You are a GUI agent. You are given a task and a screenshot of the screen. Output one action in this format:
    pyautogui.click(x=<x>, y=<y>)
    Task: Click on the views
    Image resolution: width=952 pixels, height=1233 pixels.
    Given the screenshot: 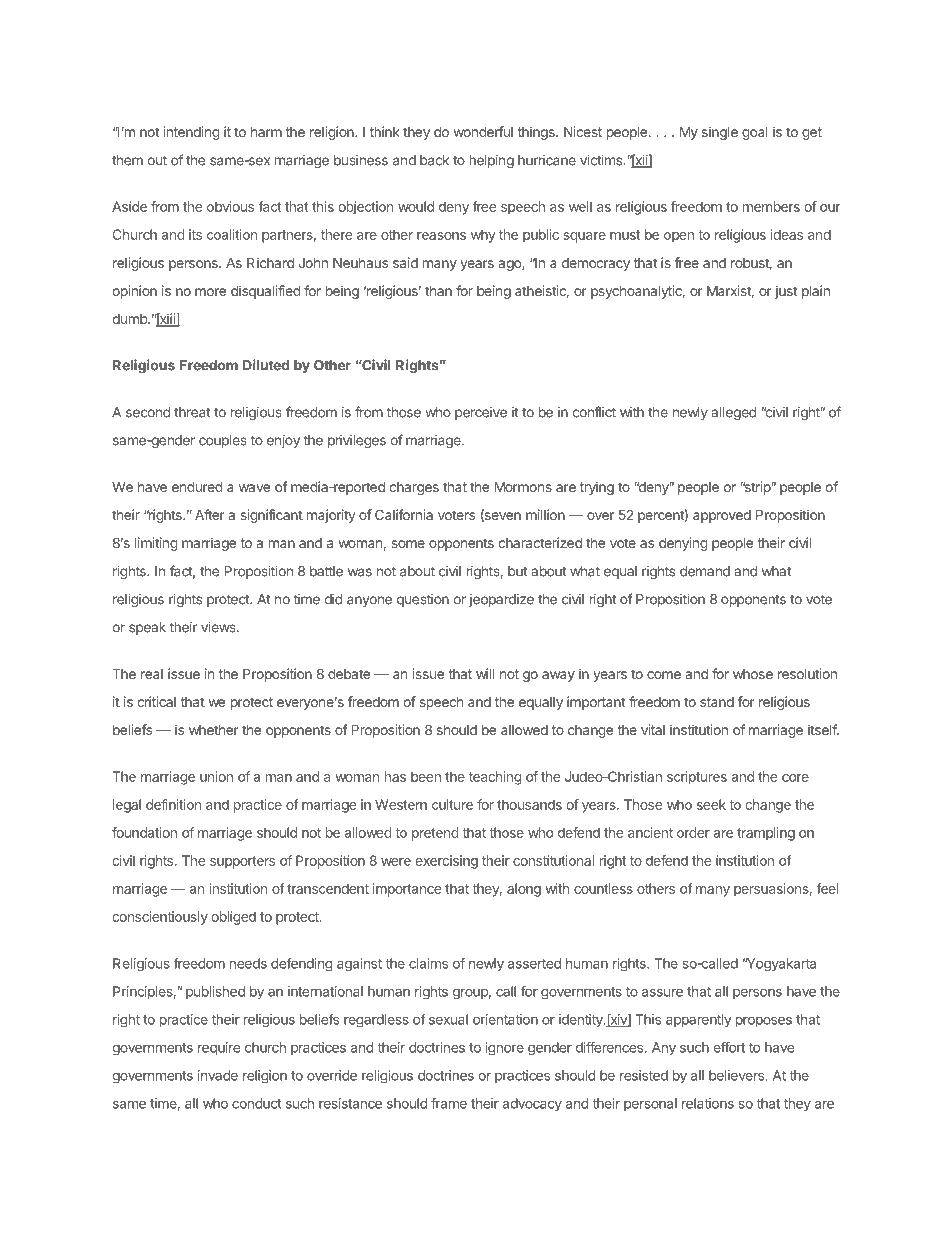 What is the action you would take?
    pyautogui.click(x=219, y=627)
